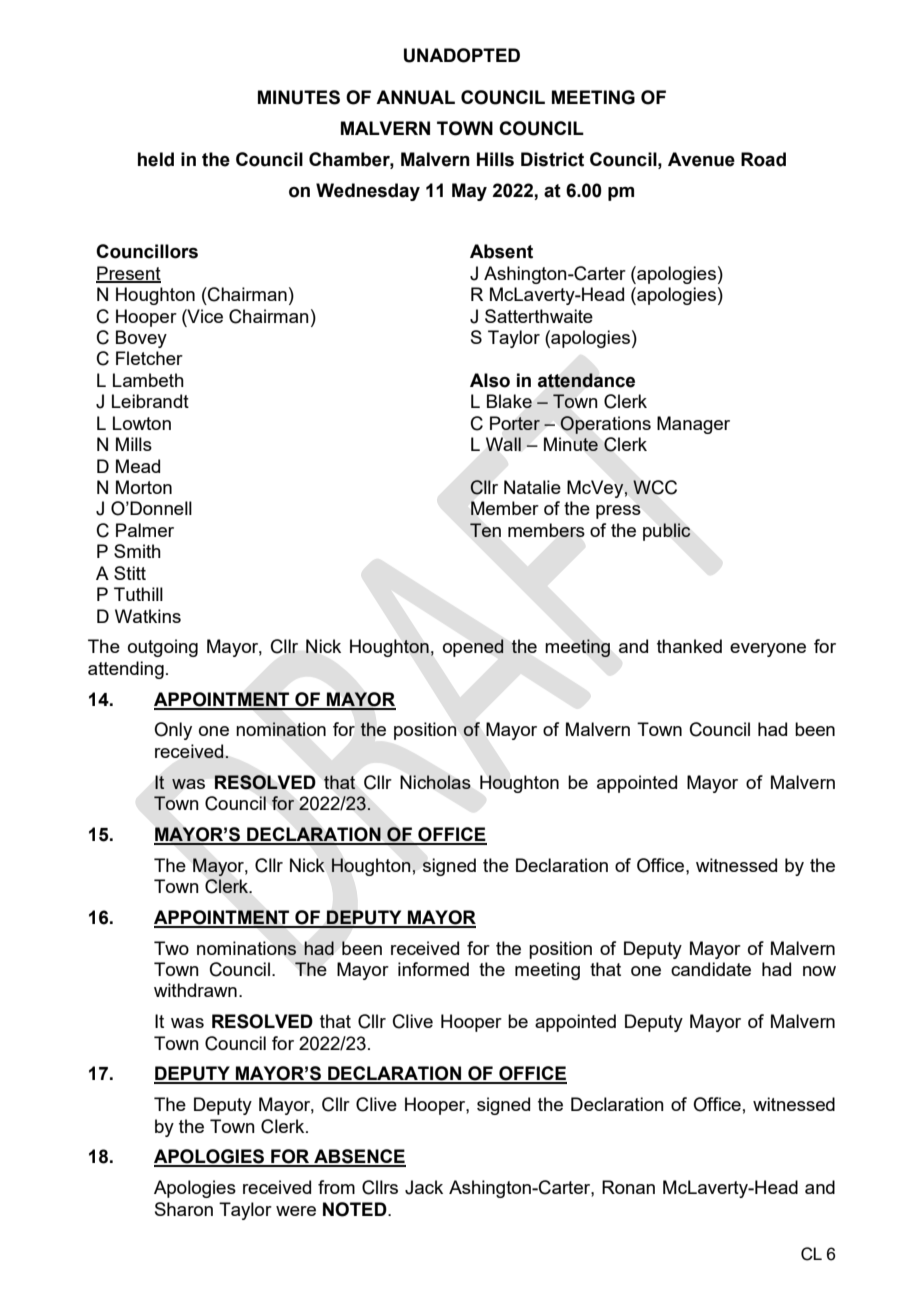 The width and height of the image is (924, 1308). Describe the element at coordinates (628, 1187) in the image. I see `Ronan` at that location.
